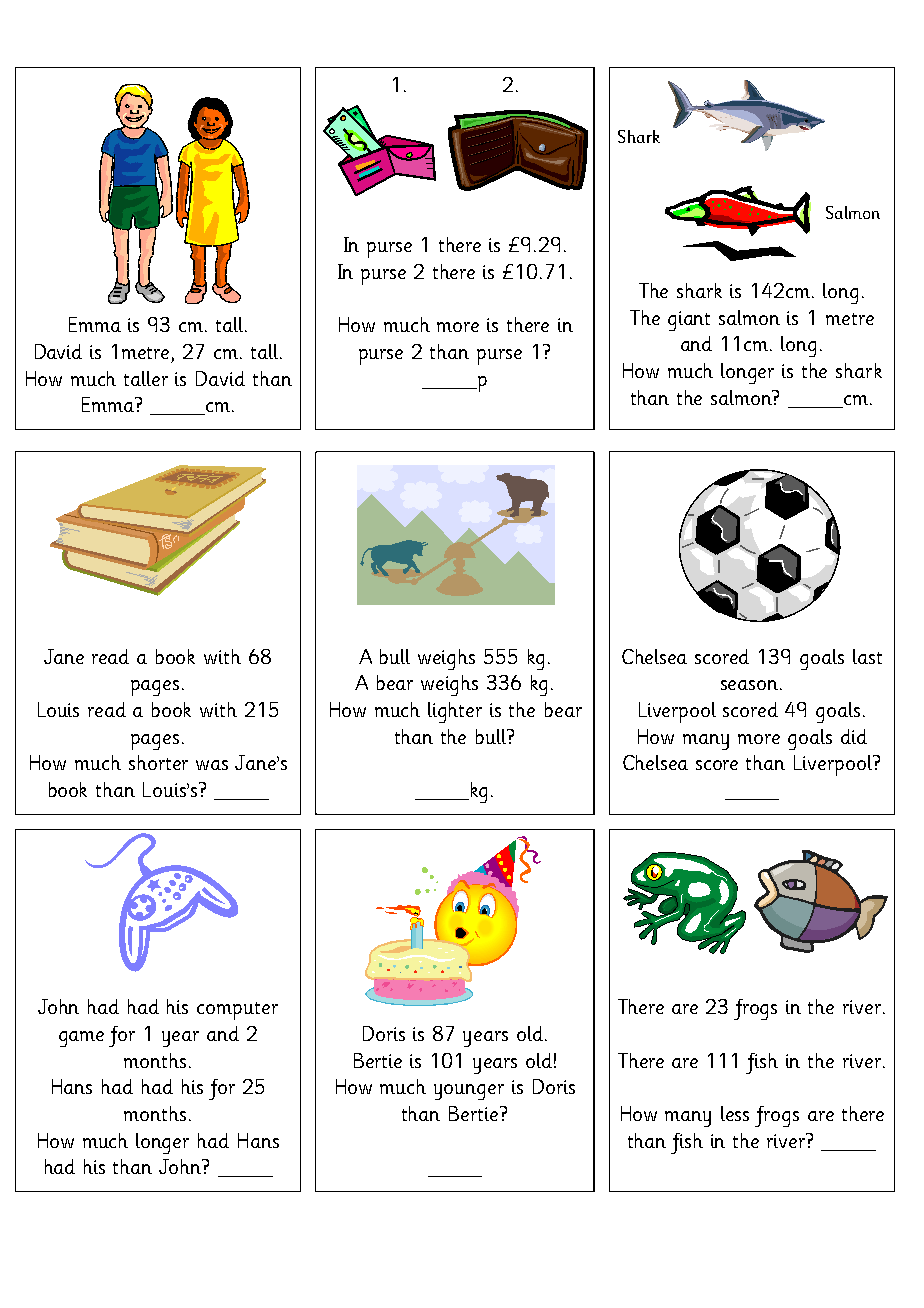 Image resolution: width=924 pixels, height=1308 pixels. What do you see at coordinates (749, 685) in the document?
I see `season` at bounding box center [749, 685].
